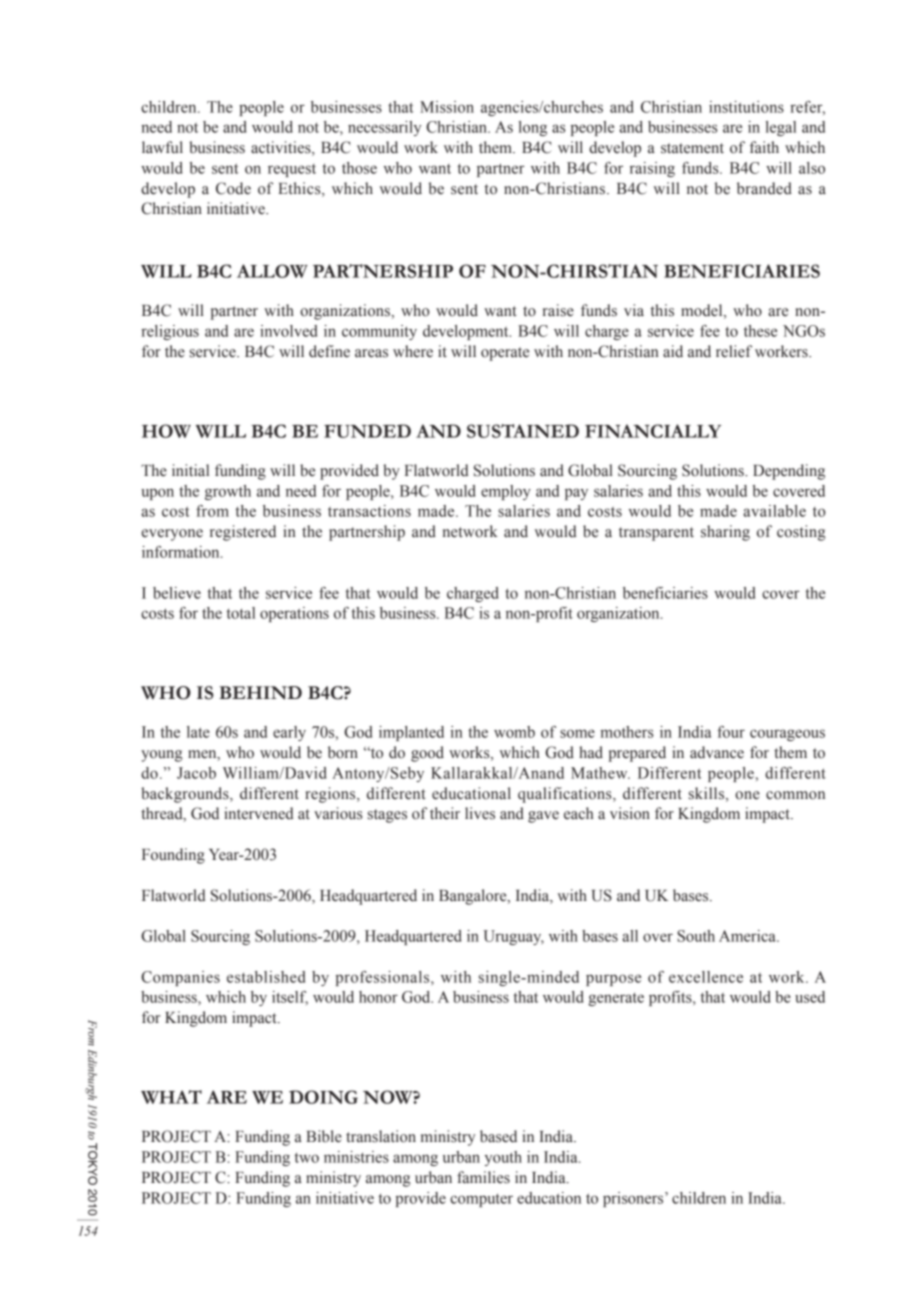  Describe the element at coordinates (795, 795) in the image. I see `common` at that location.
